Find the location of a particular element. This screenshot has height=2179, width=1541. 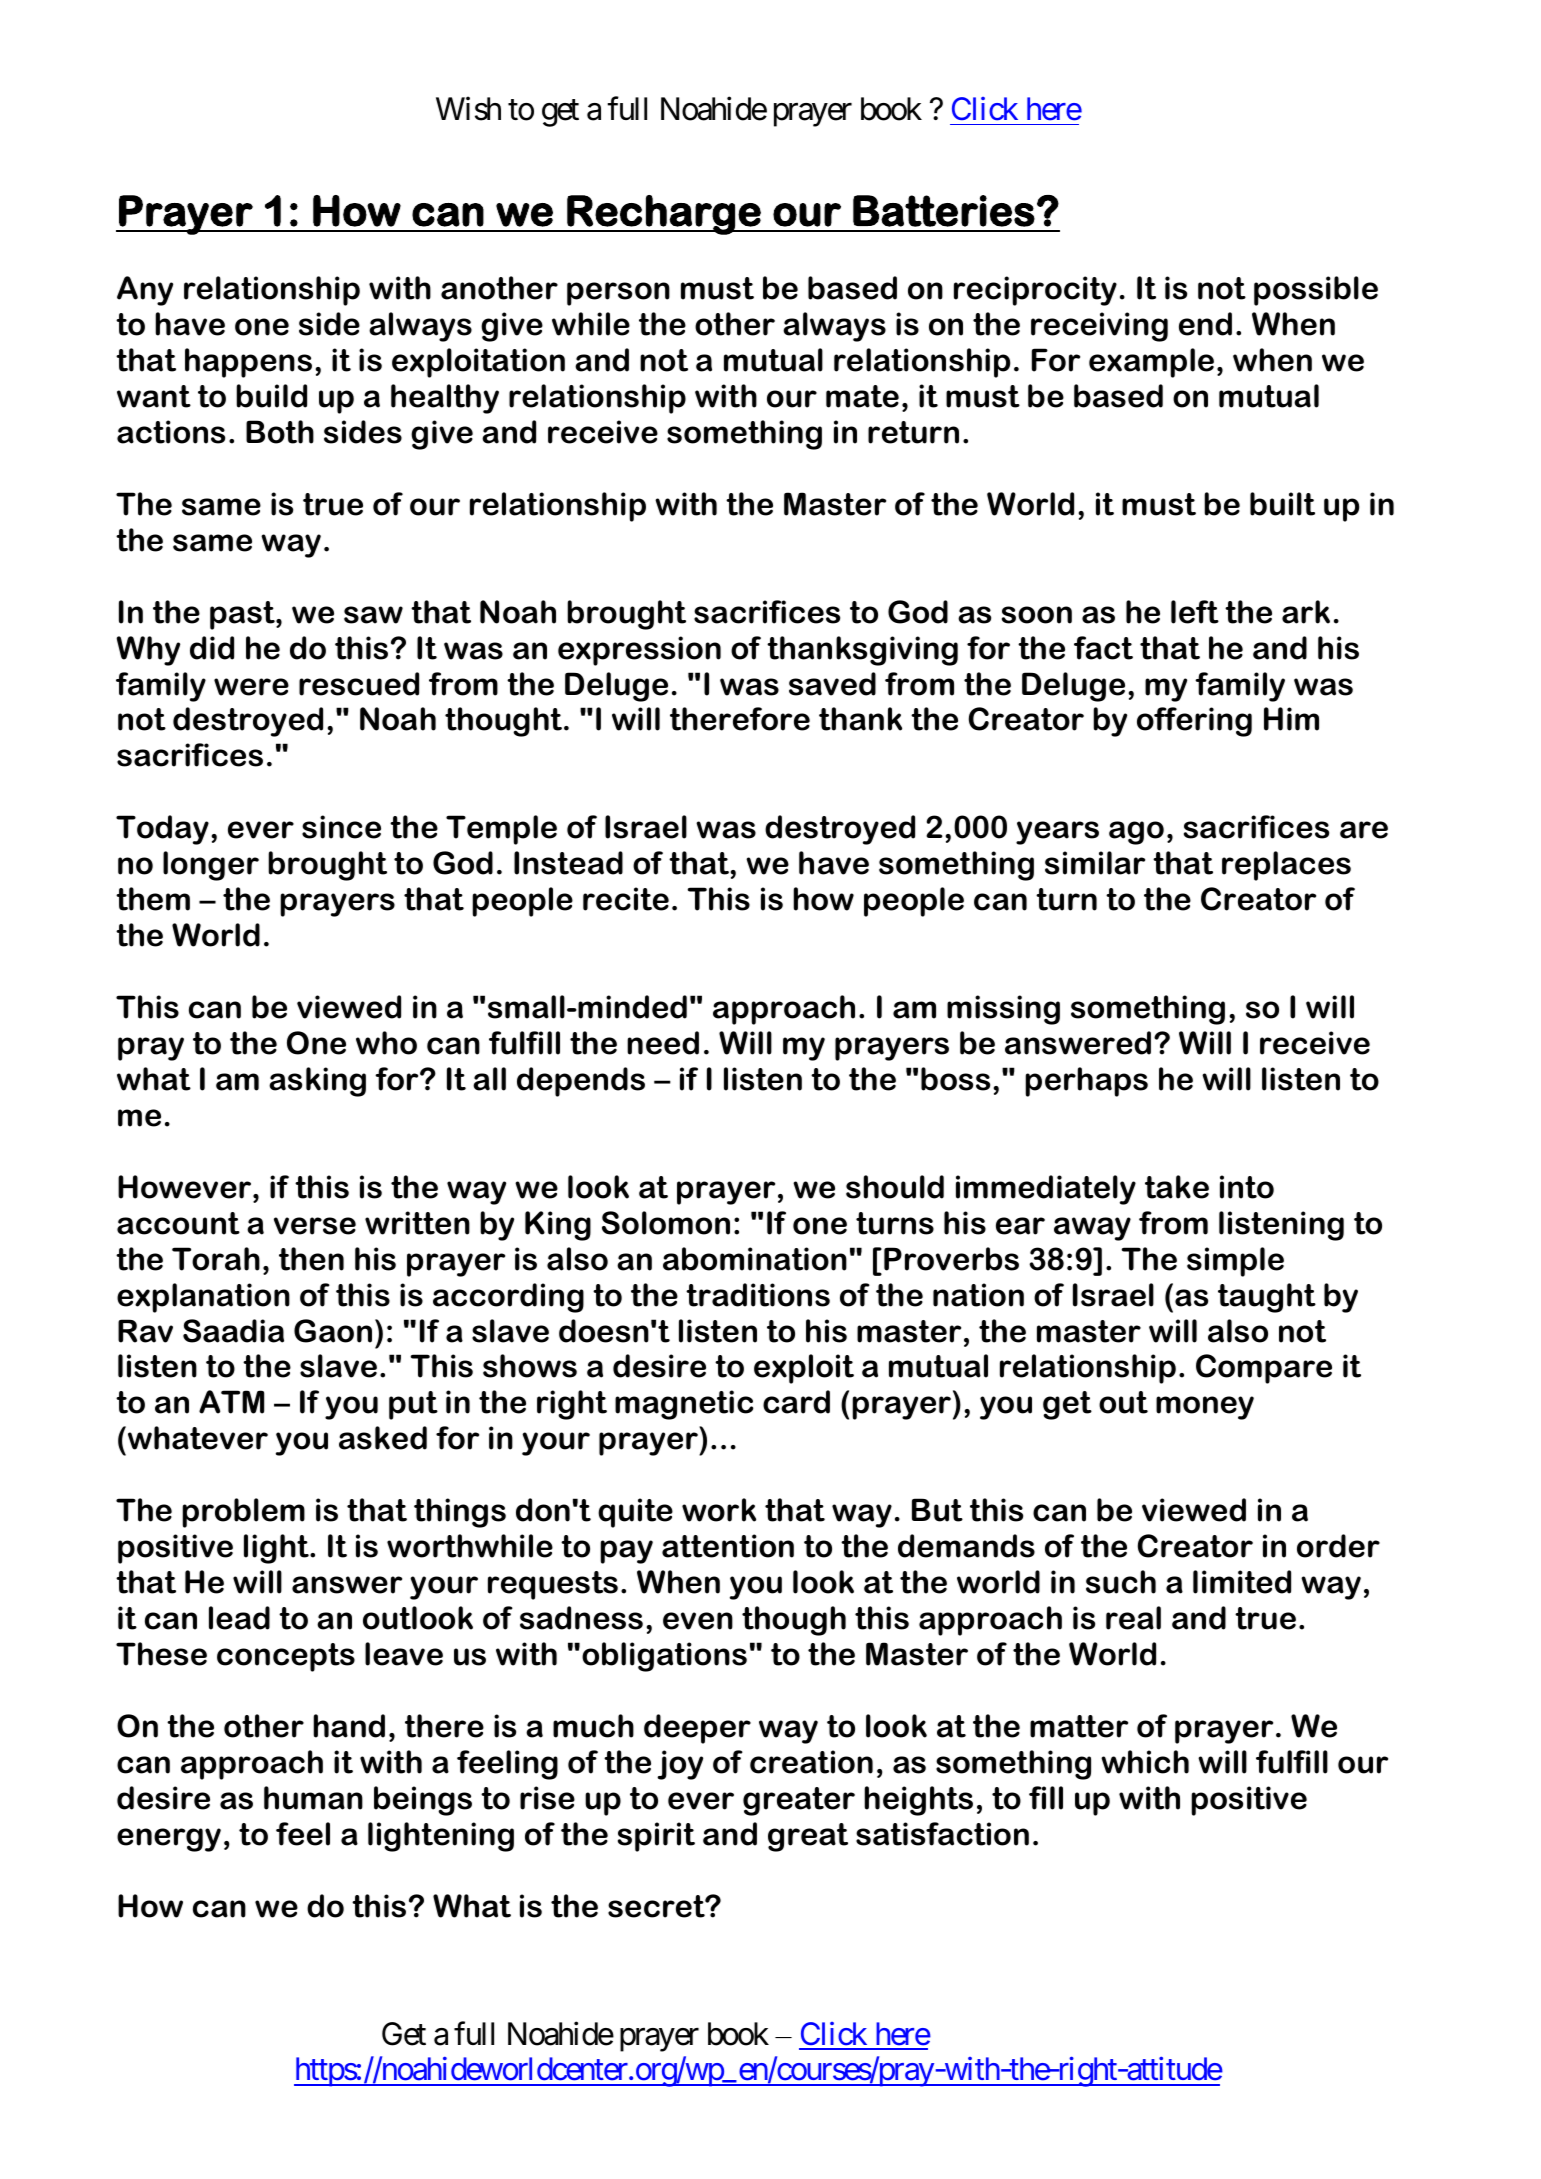

then is located at coordinates (311, 1259).
